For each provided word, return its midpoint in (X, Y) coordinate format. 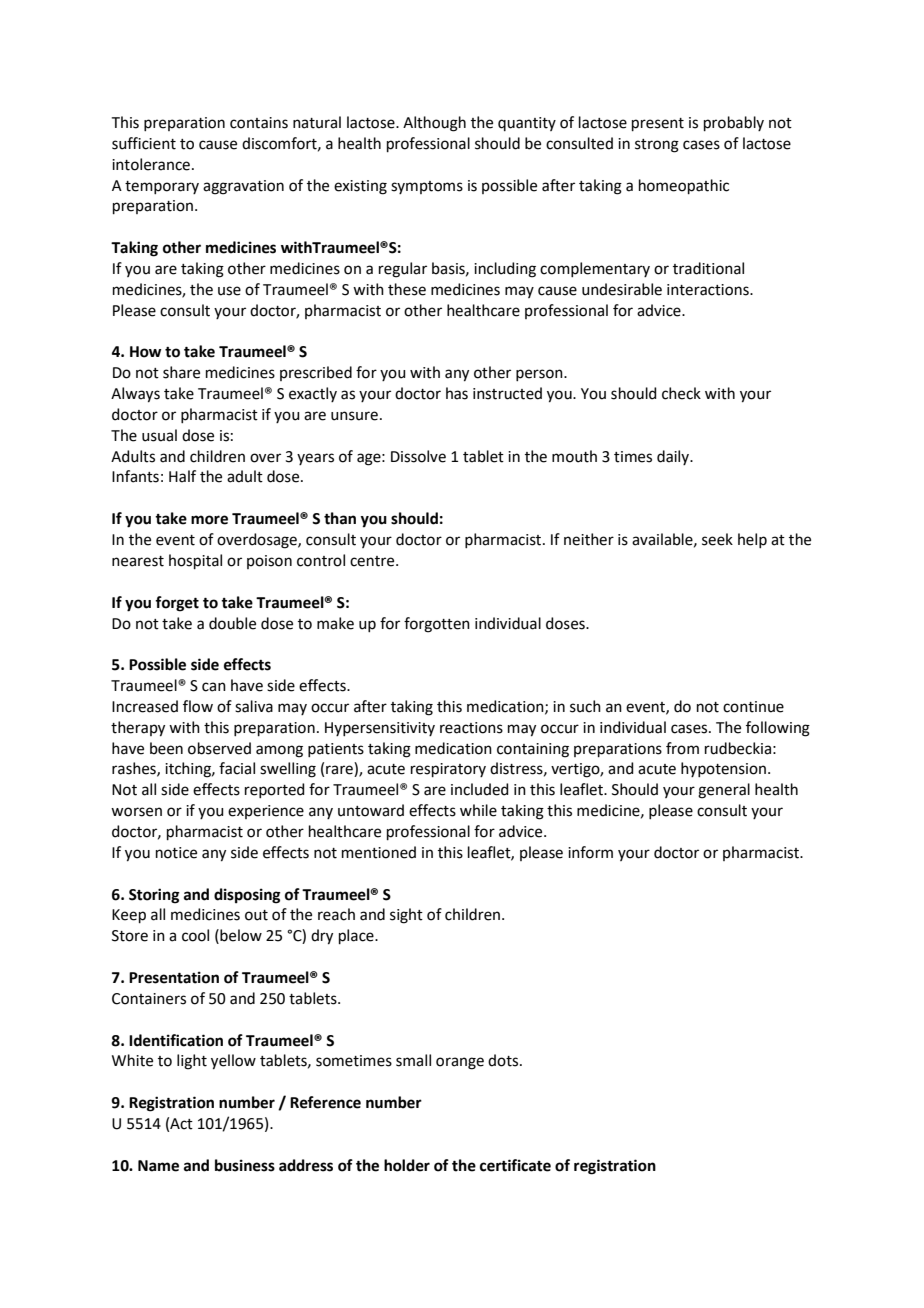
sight (406, 916)
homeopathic (684, 186)
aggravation (243, 187)
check (681, 393)
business (245, 1165)
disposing (247, 896)
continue (753, 707)
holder (407, 1165)
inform (590, 852)
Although (434, 124)
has (457, 393)
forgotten (437, 625)
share (181, 372)
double (232, 623)
